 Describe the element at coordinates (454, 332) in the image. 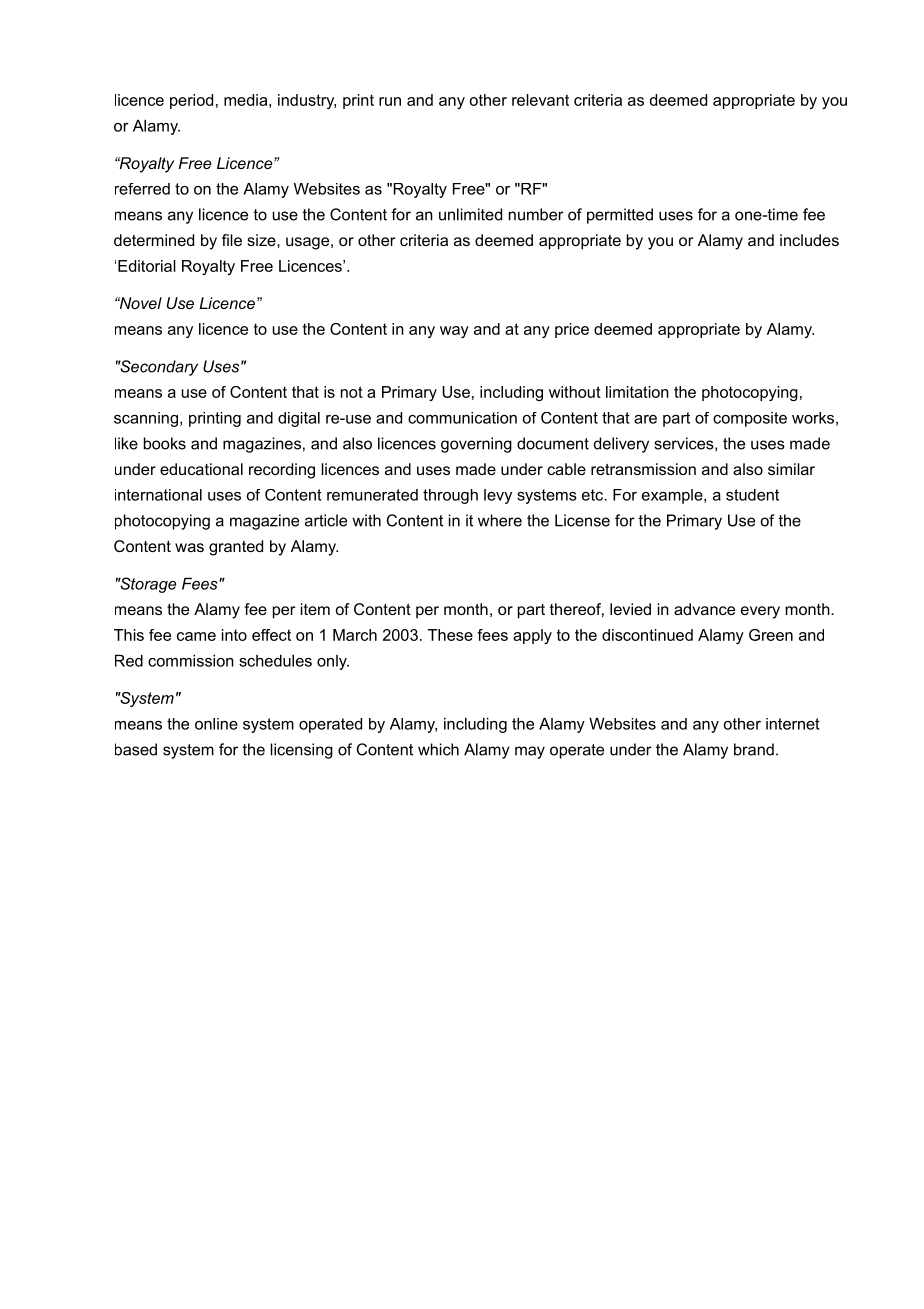

I see `way` at that location.
